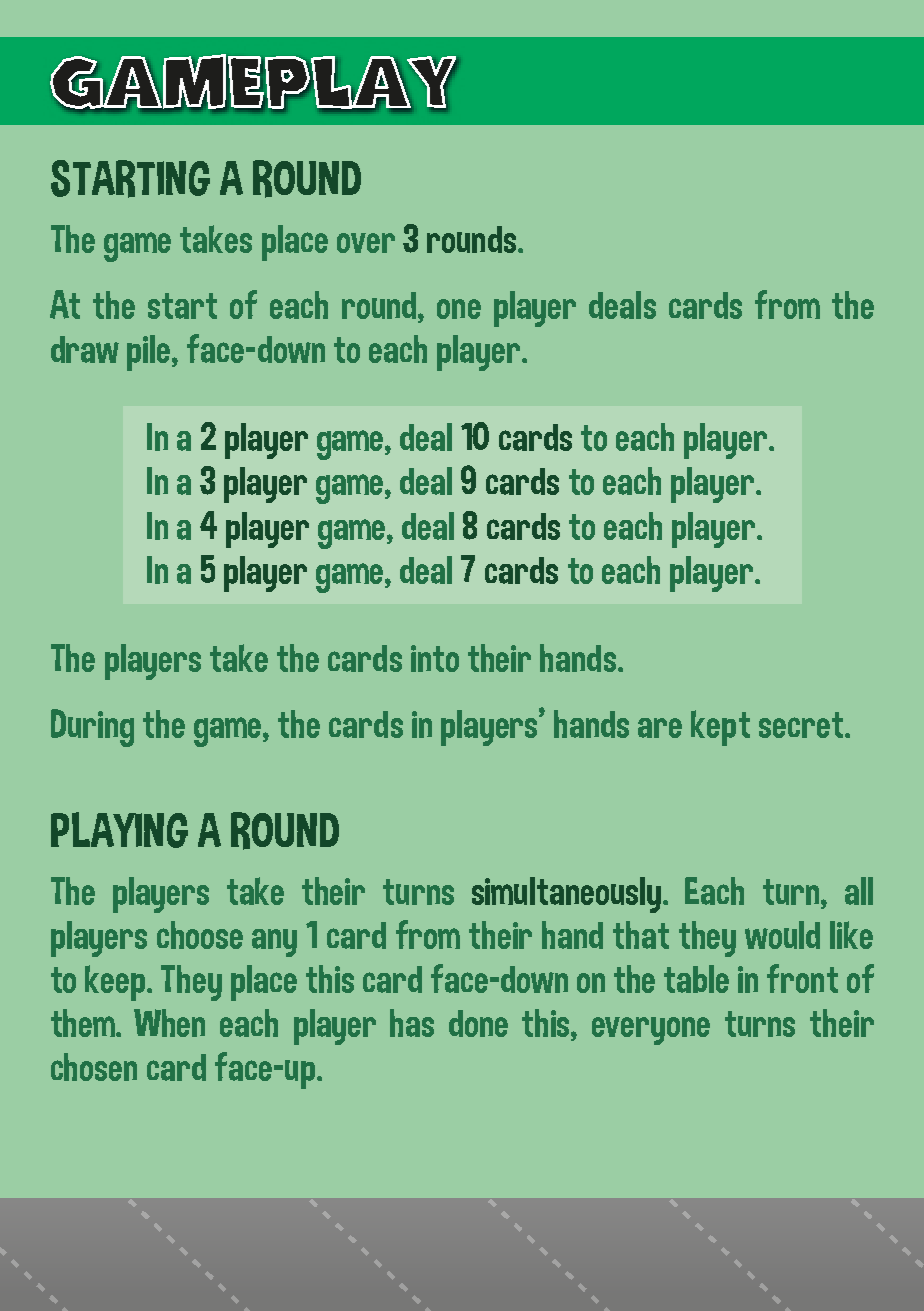 This screenshot has width=924, height=1311. Describe the element at coordinates (366, 243) in the screenshot. I see `over` at that location.
